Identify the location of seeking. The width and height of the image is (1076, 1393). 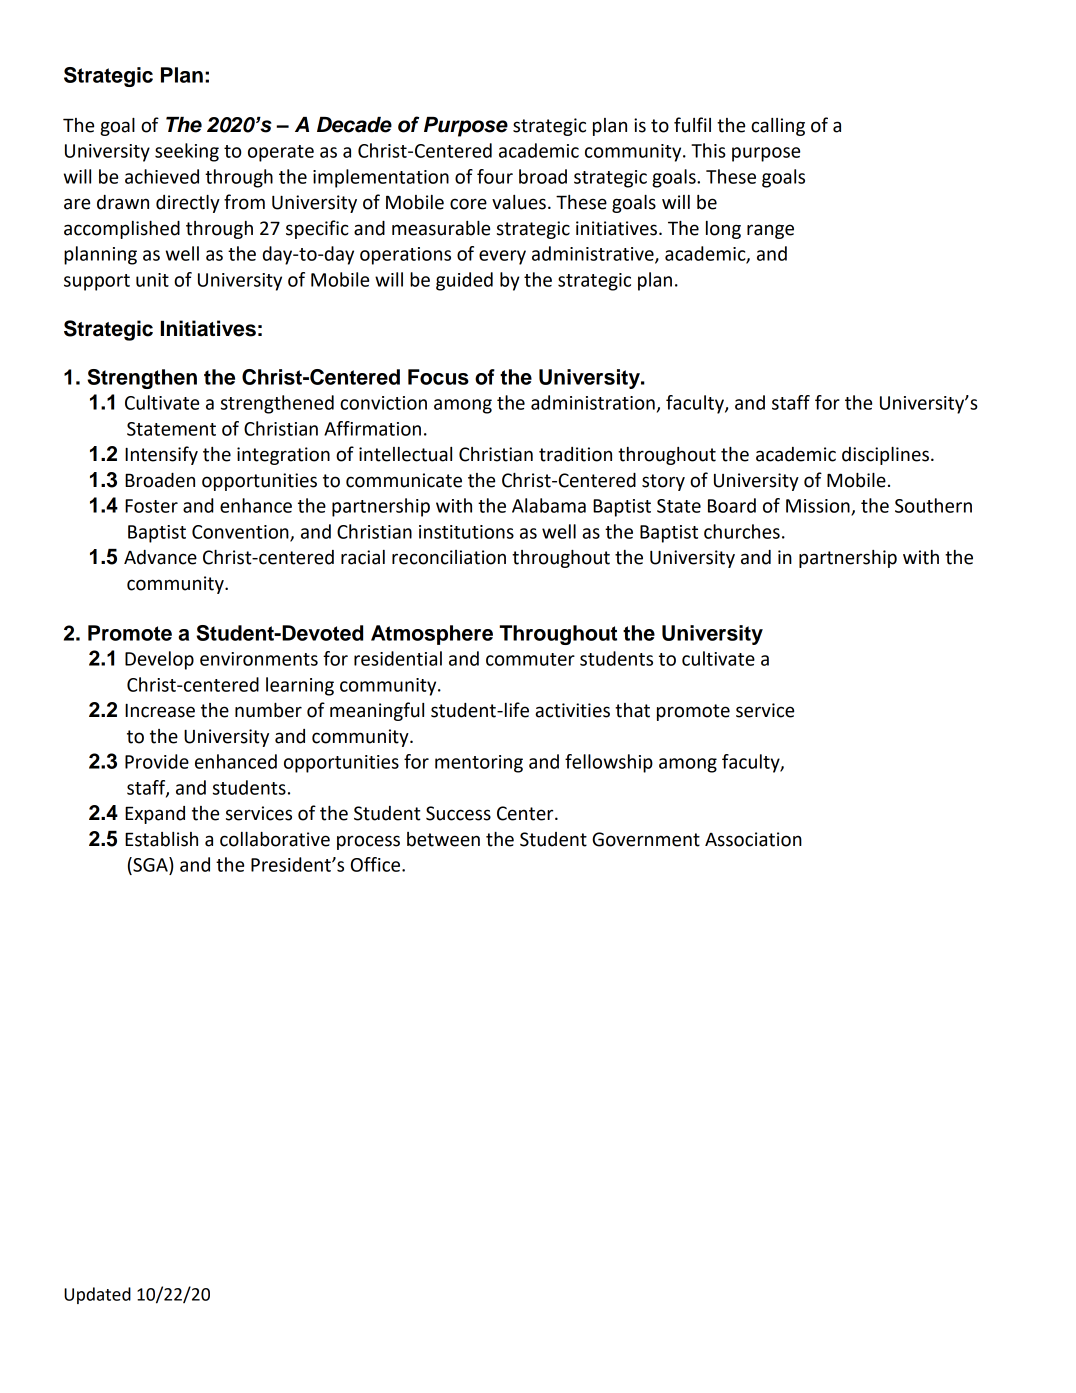
(187, 152).
